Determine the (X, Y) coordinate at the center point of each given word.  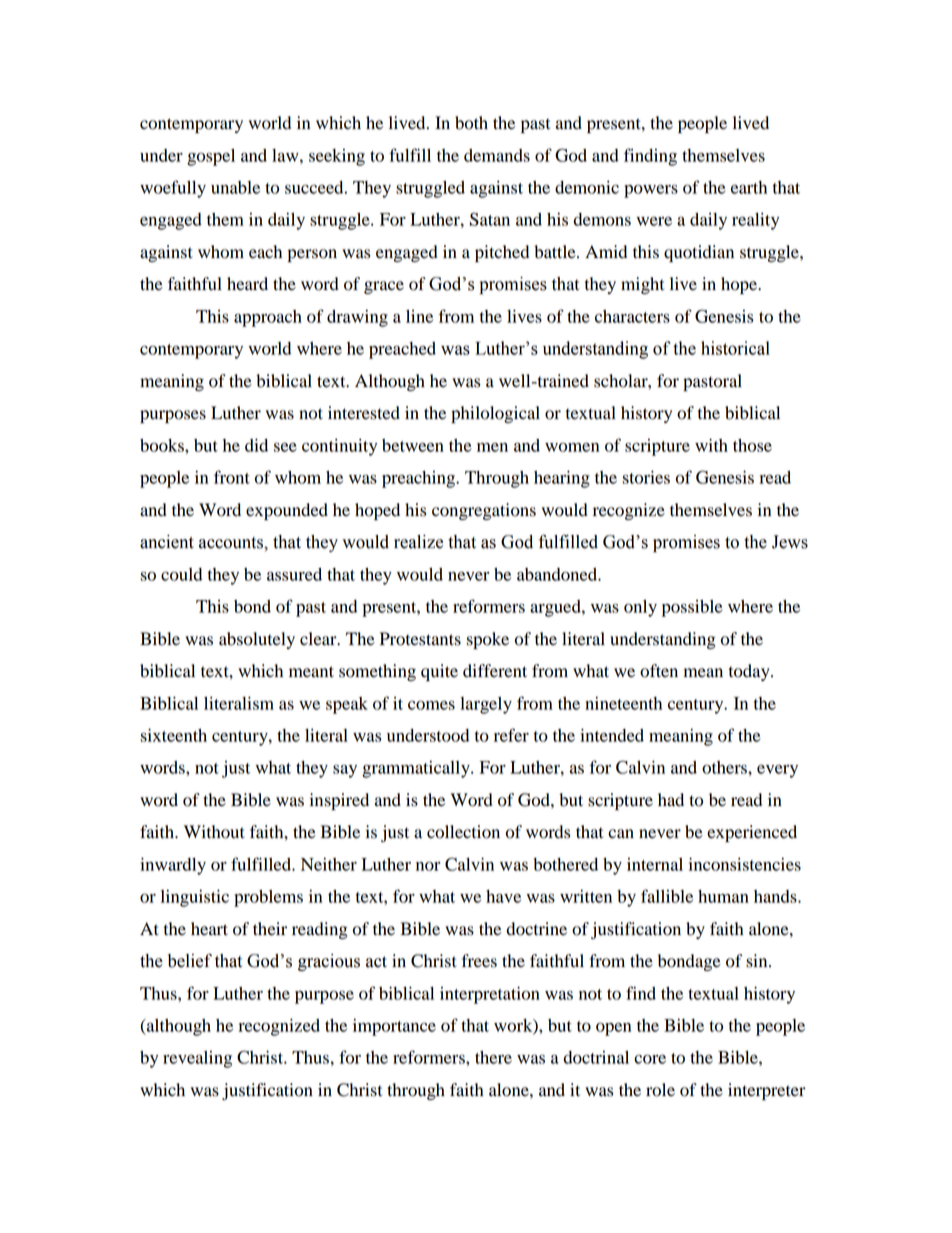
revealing (197, 1059)
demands (497, 155)
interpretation (490, 995)
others (725, 767)
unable (235, 187)
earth (749, 187)
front (232, 477)
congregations (484, 511)
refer (511, 735)
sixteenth (173, 735)
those (752, 445)
